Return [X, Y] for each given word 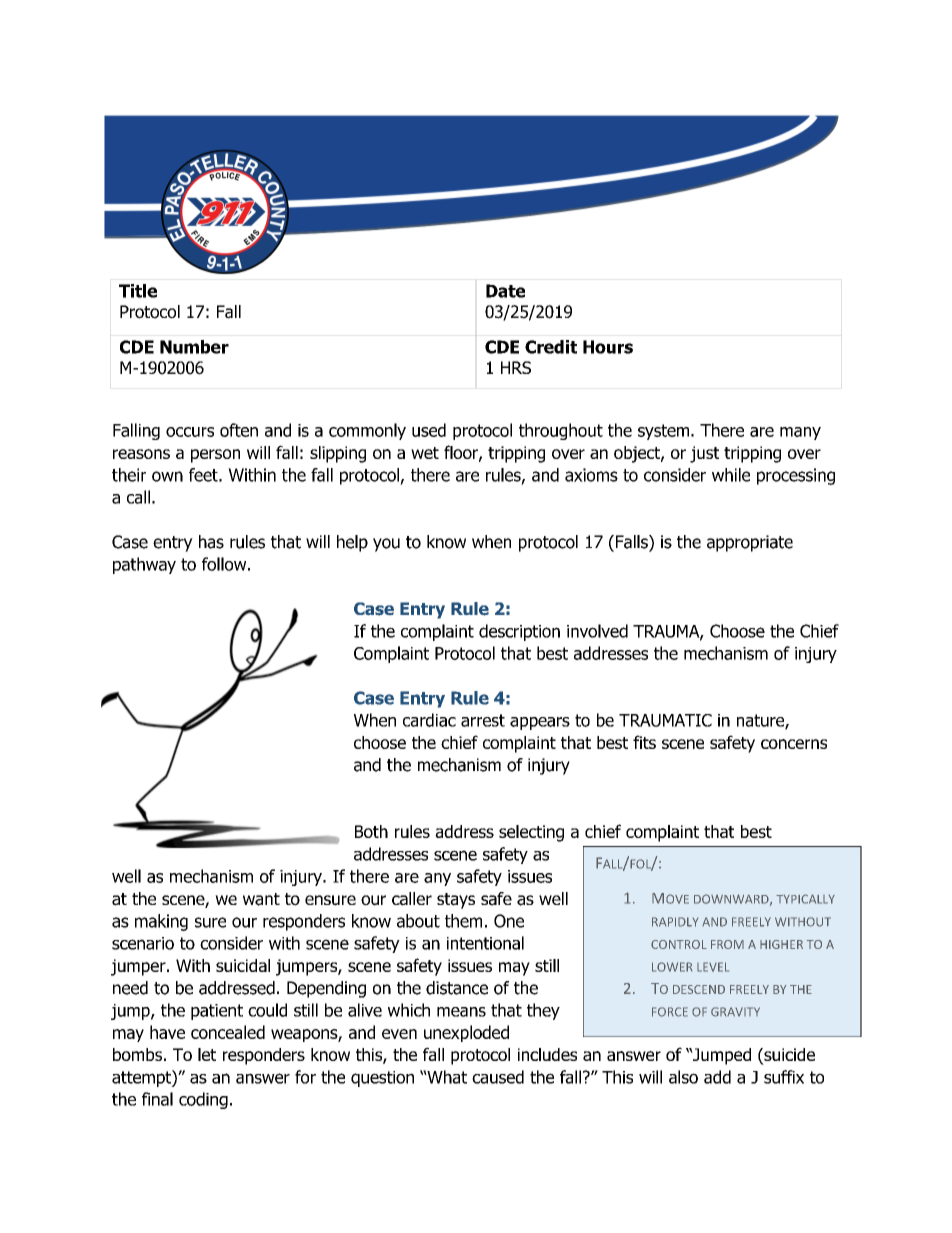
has [211, 542]
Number [194, 347]
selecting [531, 833]
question [382, 1079]
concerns [794, 744]
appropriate [750, 543]
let [207, 1054]
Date [505, 291]
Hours [608, 347]
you [386, 545]
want [261, 899]
